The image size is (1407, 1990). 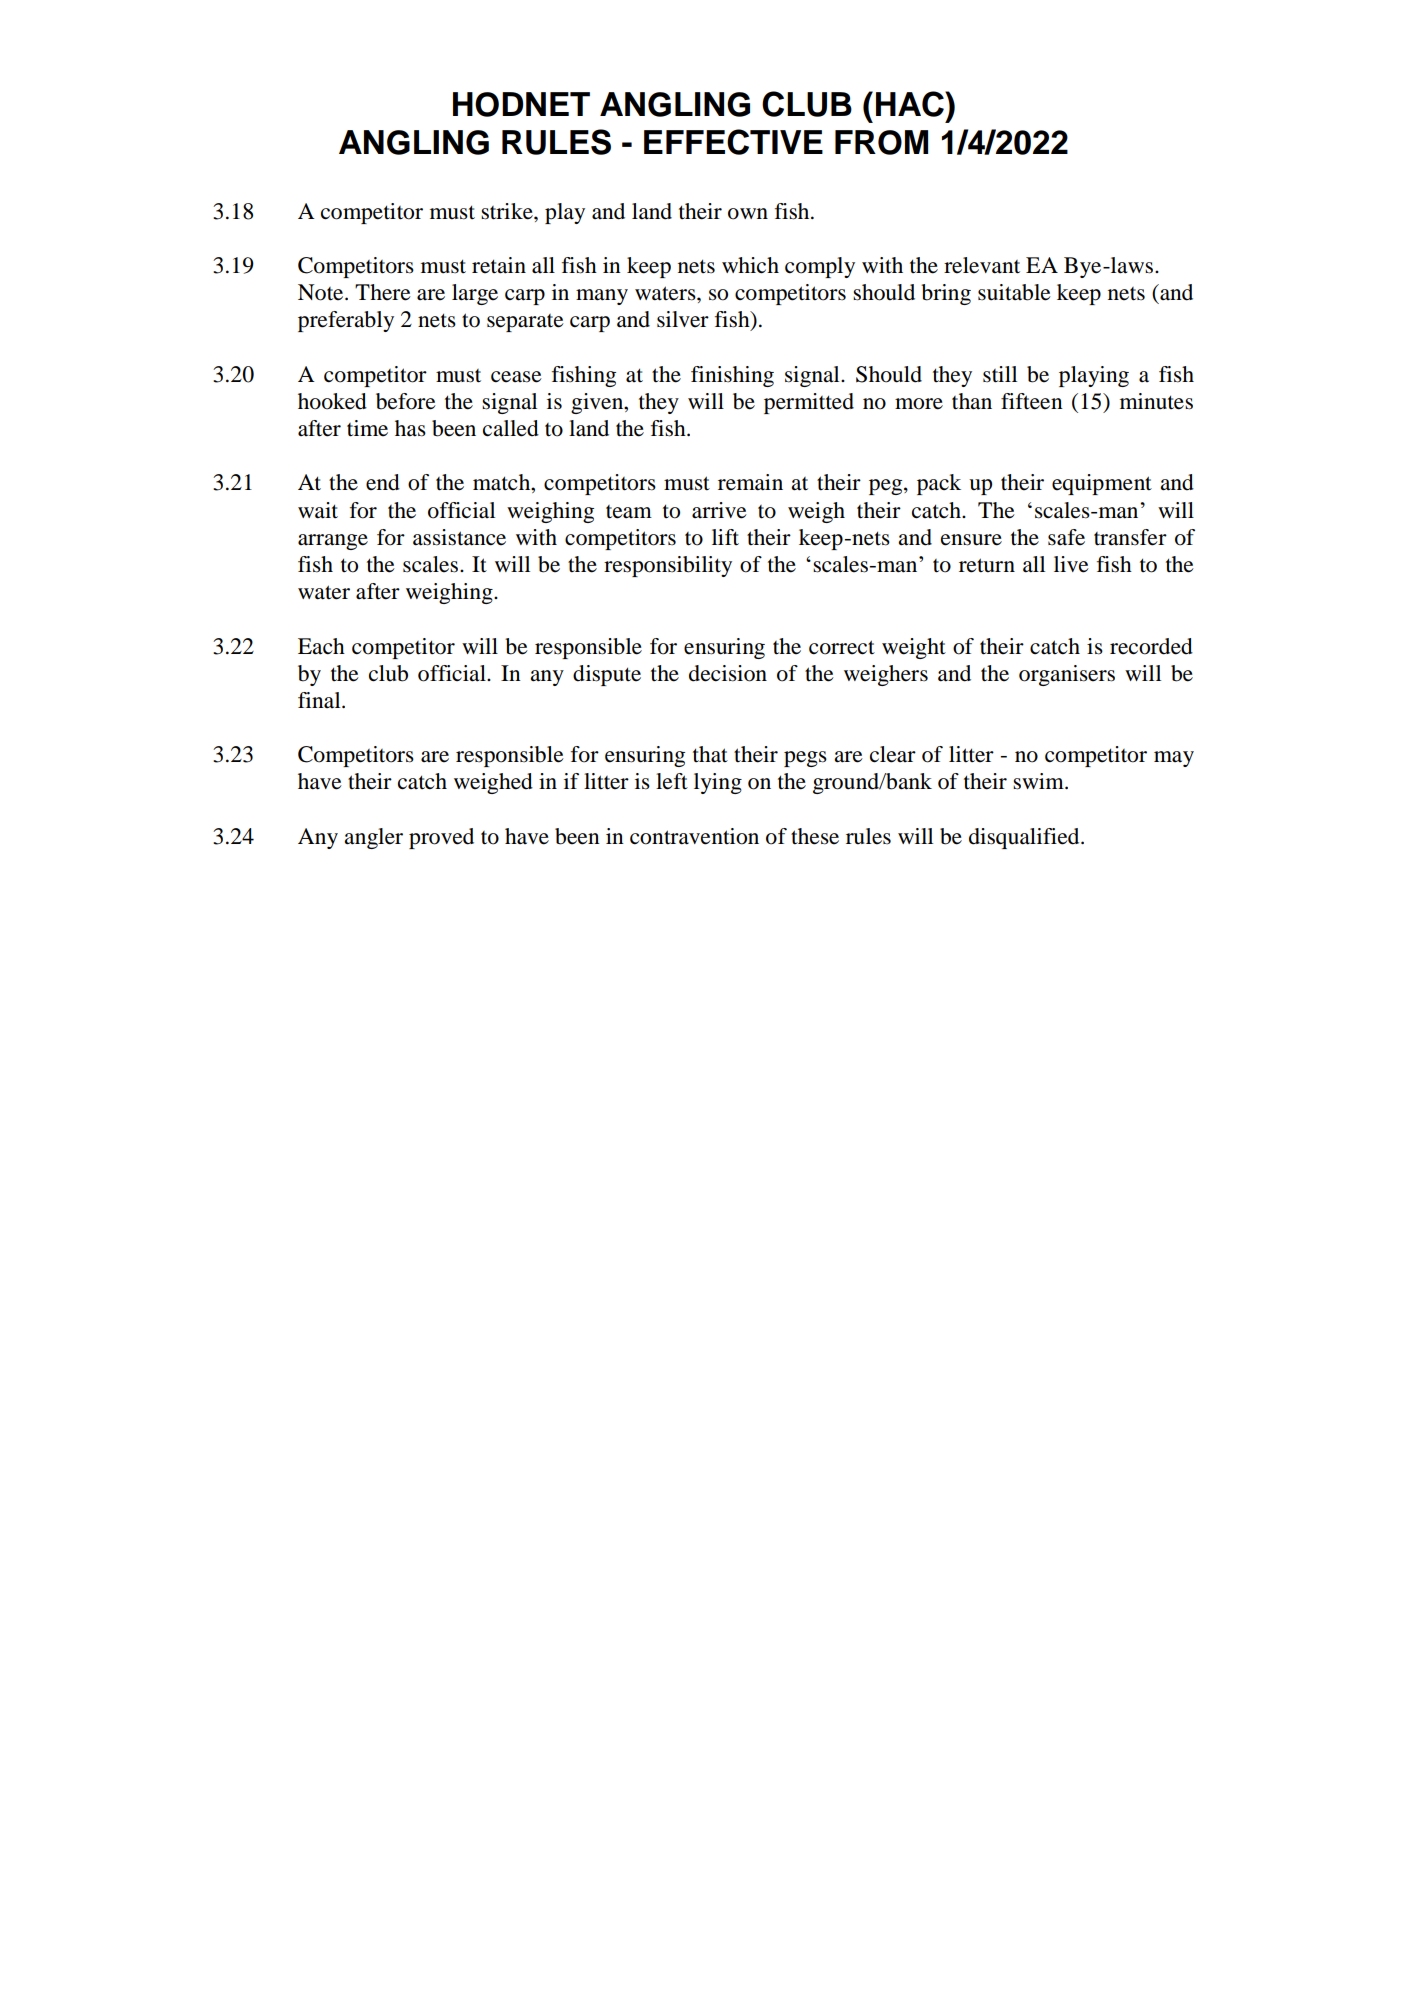 What do you see at coordinates (750, 265) in the page?
I see `which` at bounding box center [750, 265].
